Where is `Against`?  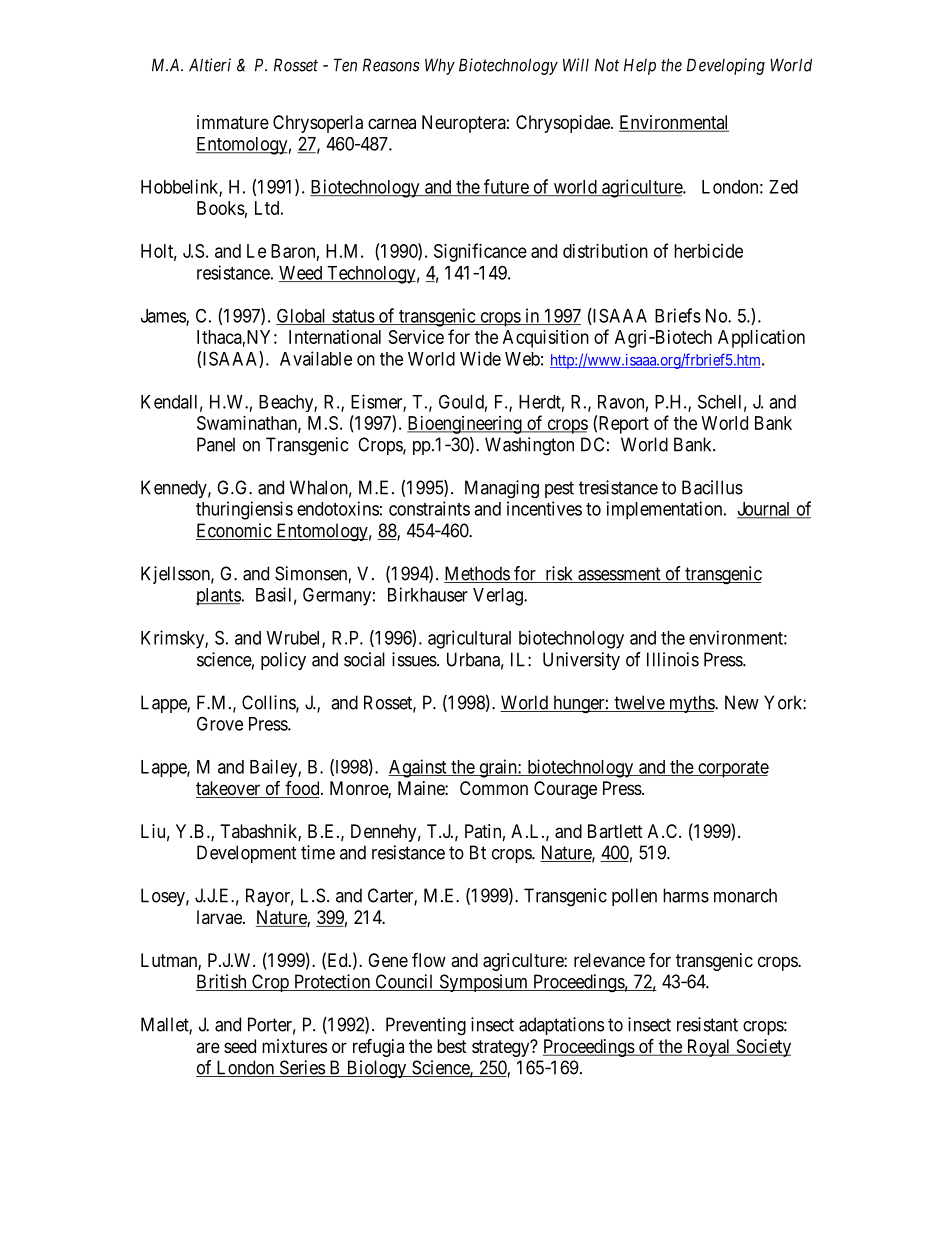 Against is located at coordinates (418, 768).
